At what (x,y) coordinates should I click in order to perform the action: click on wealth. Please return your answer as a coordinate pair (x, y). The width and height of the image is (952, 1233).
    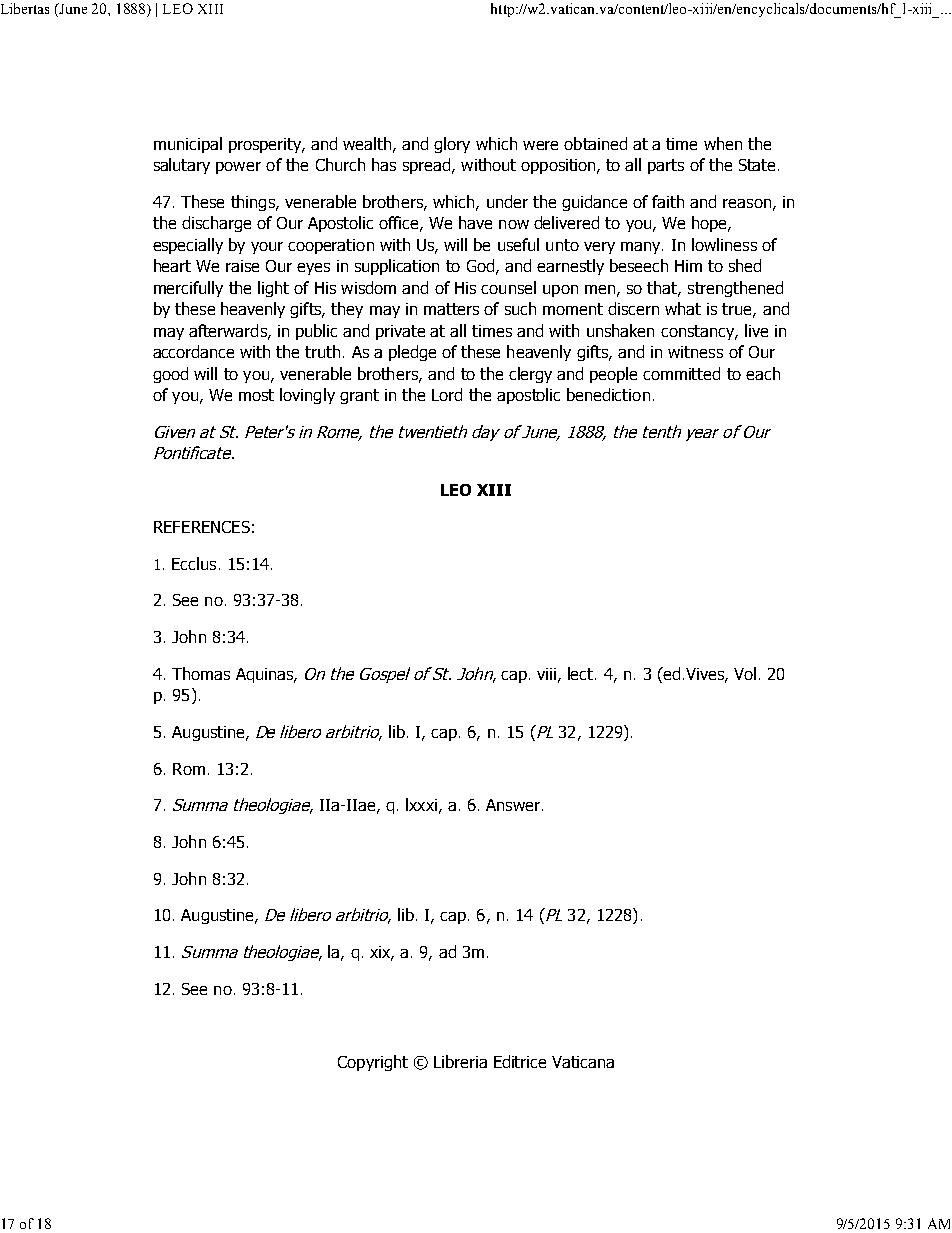
    Looking at the image, I should click on (367, 143).
